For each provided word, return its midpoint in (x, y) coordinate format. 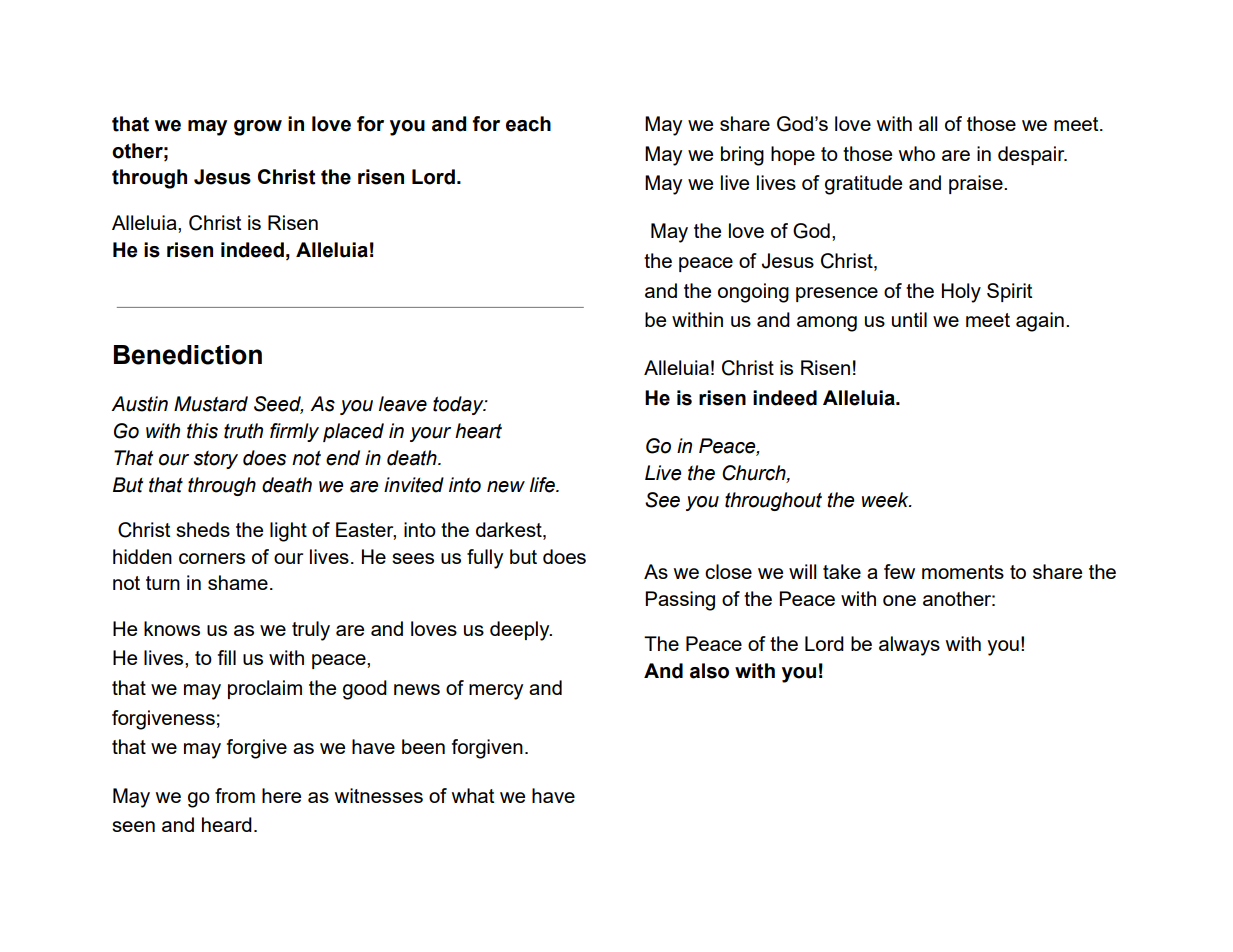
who (917, 153)
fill (227, 657)
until (909, 319)
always (909, 646)
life (543, 485)
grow (258, 128)
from (235, 795)
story (215, 460)
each (528, 124)
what (473, 795)
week (886, 500)
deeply (521, 631)
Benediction (188, 355)
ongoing (753, 293)
